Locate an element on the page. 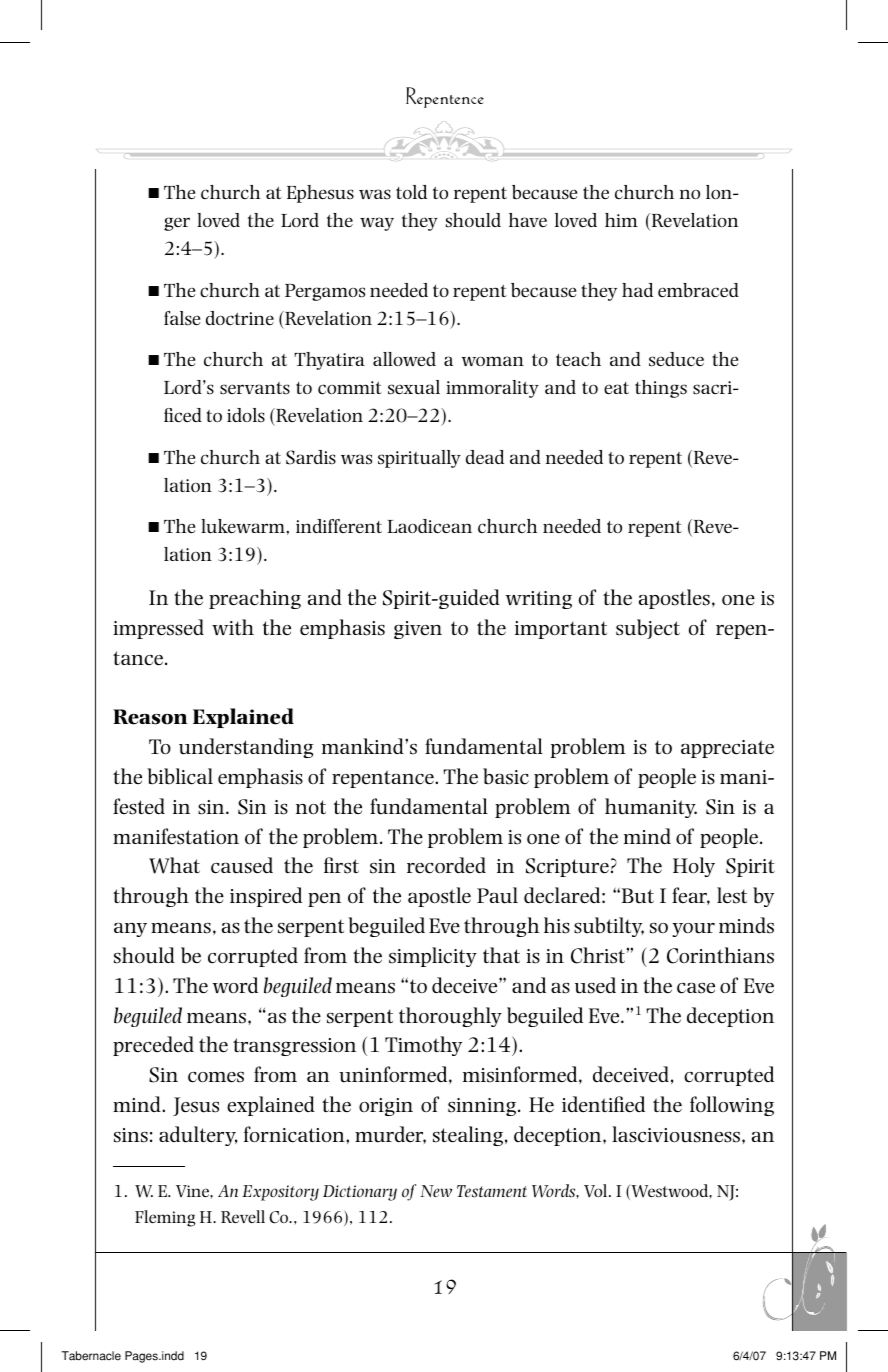 The height and width of the image is (1372, 888). false is located at coordinates (182, 318).
